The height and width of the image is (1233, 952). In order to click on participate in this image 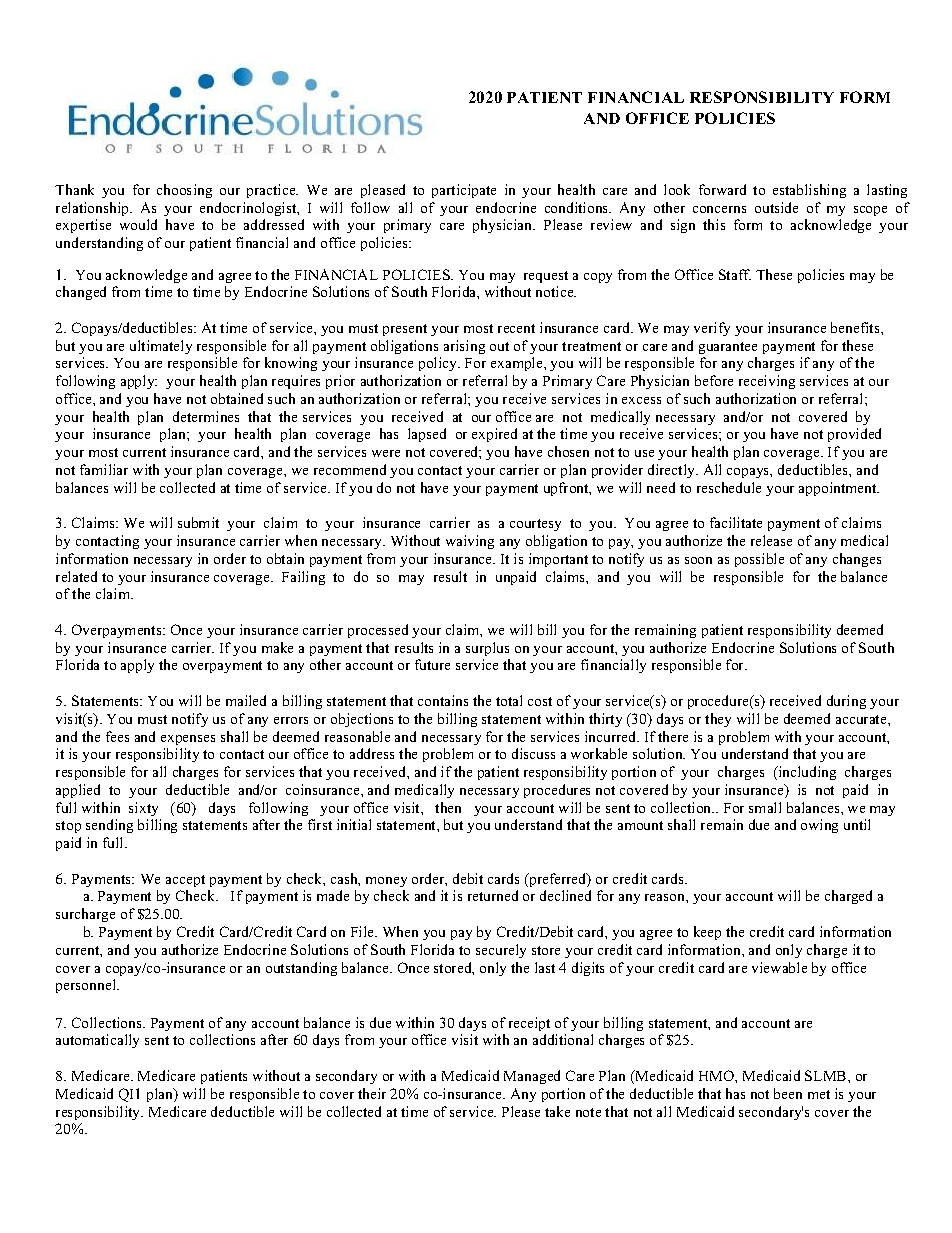, I will do `click(464, 191)`.
